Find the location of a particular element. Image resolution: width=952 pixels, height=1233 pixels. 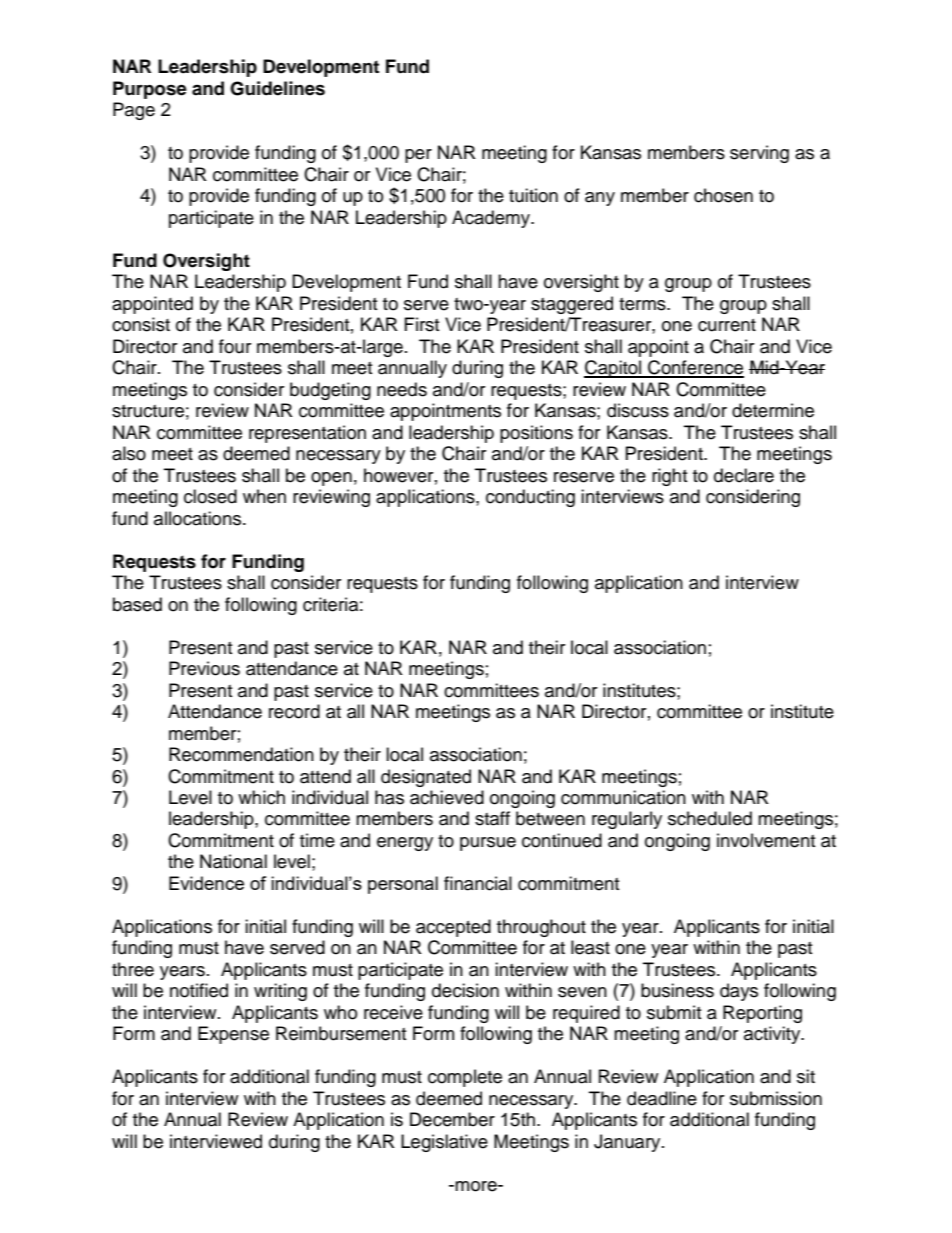

serving is located at coordinates (759, 154).
